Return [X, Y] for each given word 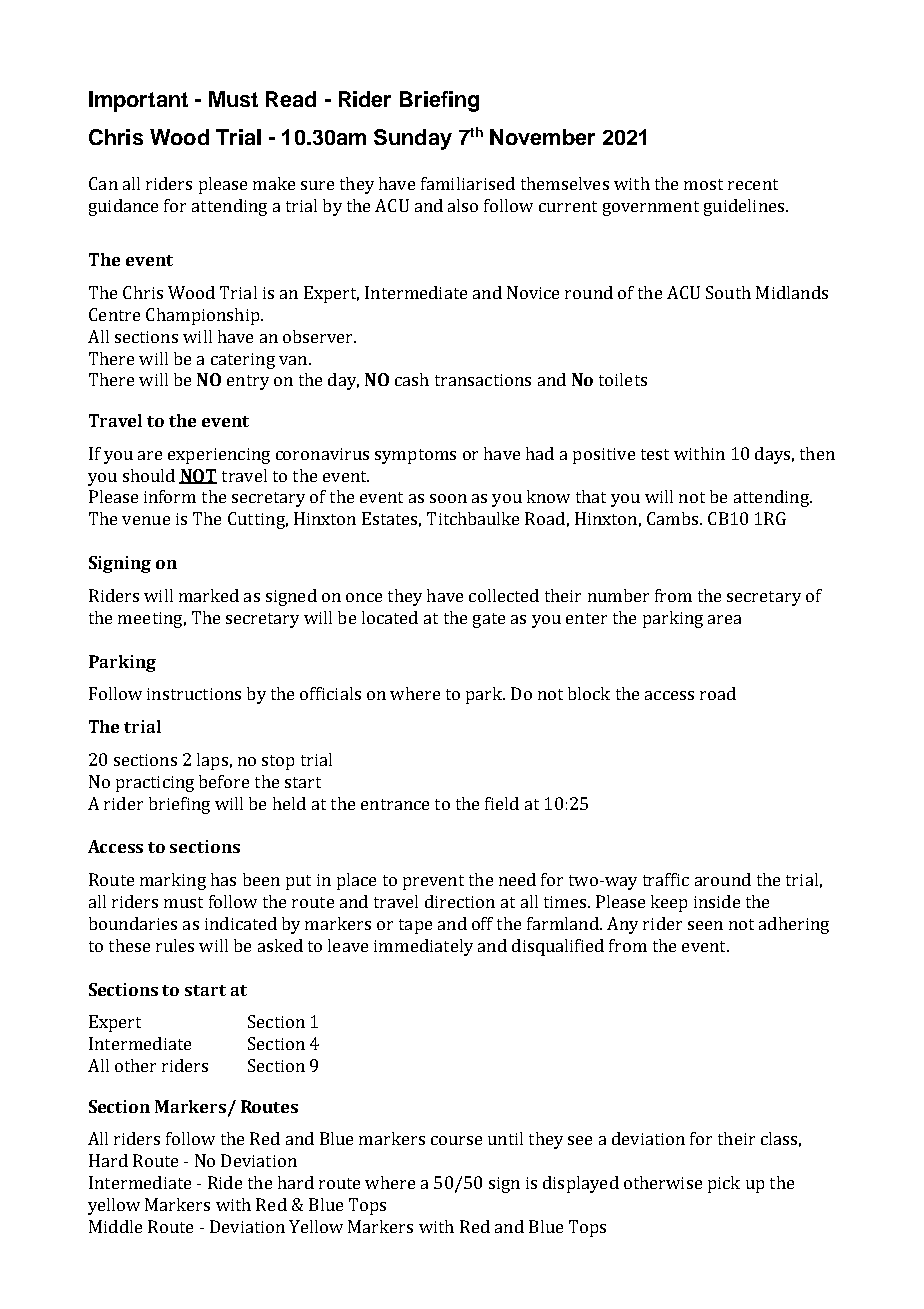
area [724, 619]
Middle [115, 1226]
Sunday [413, 139]
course [456, 1140]
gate [489, 620]
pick [724, 1184]
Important [138, 101]
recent [753, 184]
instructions [194, 694]
